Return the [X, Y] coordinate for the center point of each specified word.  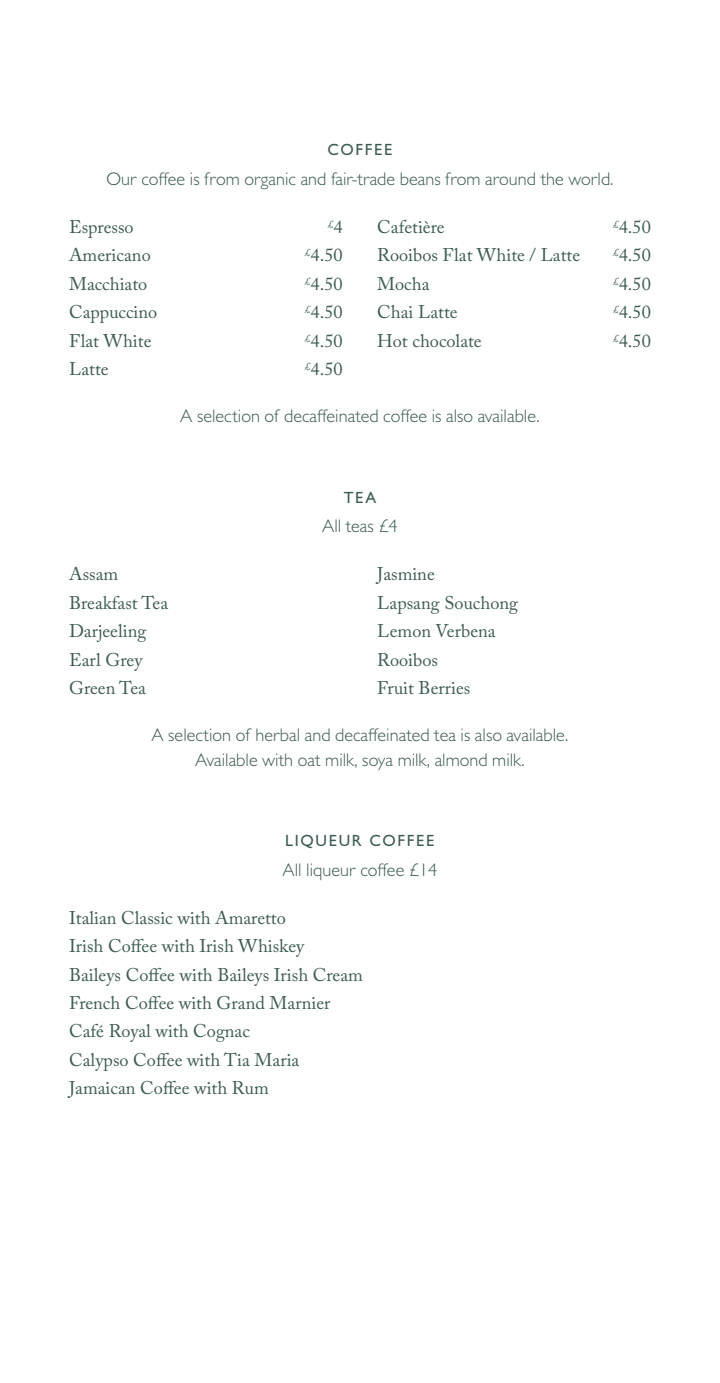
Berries [444, 687]
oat [309, 760]
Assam [93, 573]
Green [92, 687]
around [510, 178]
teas [359, 526]
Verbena [466, 630]
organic [270, 180]
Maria [276, 1059]
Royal [130, 1033]
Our [122, 178]
